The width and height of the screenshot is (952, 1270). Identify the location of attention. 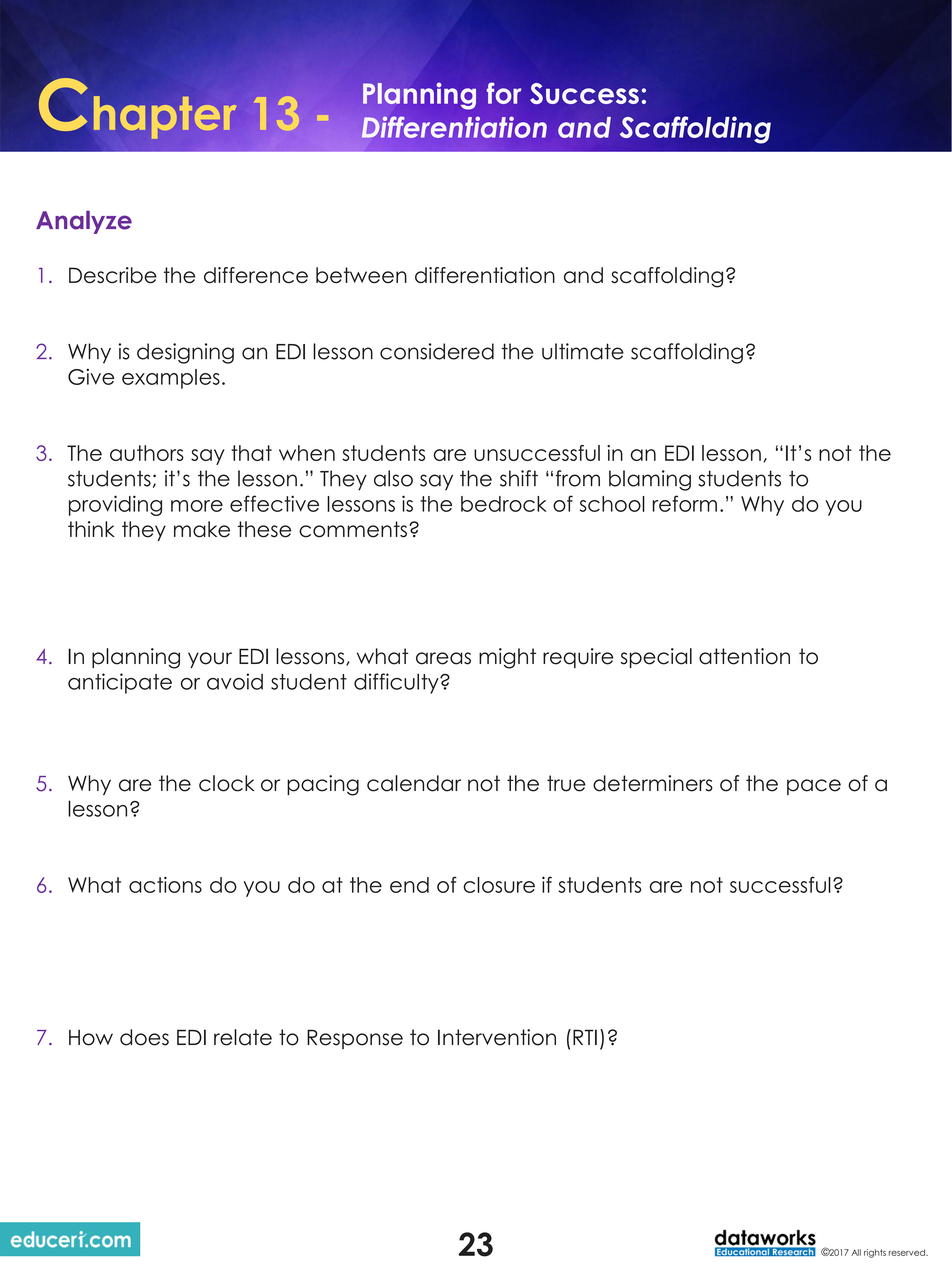
(744, 656).
